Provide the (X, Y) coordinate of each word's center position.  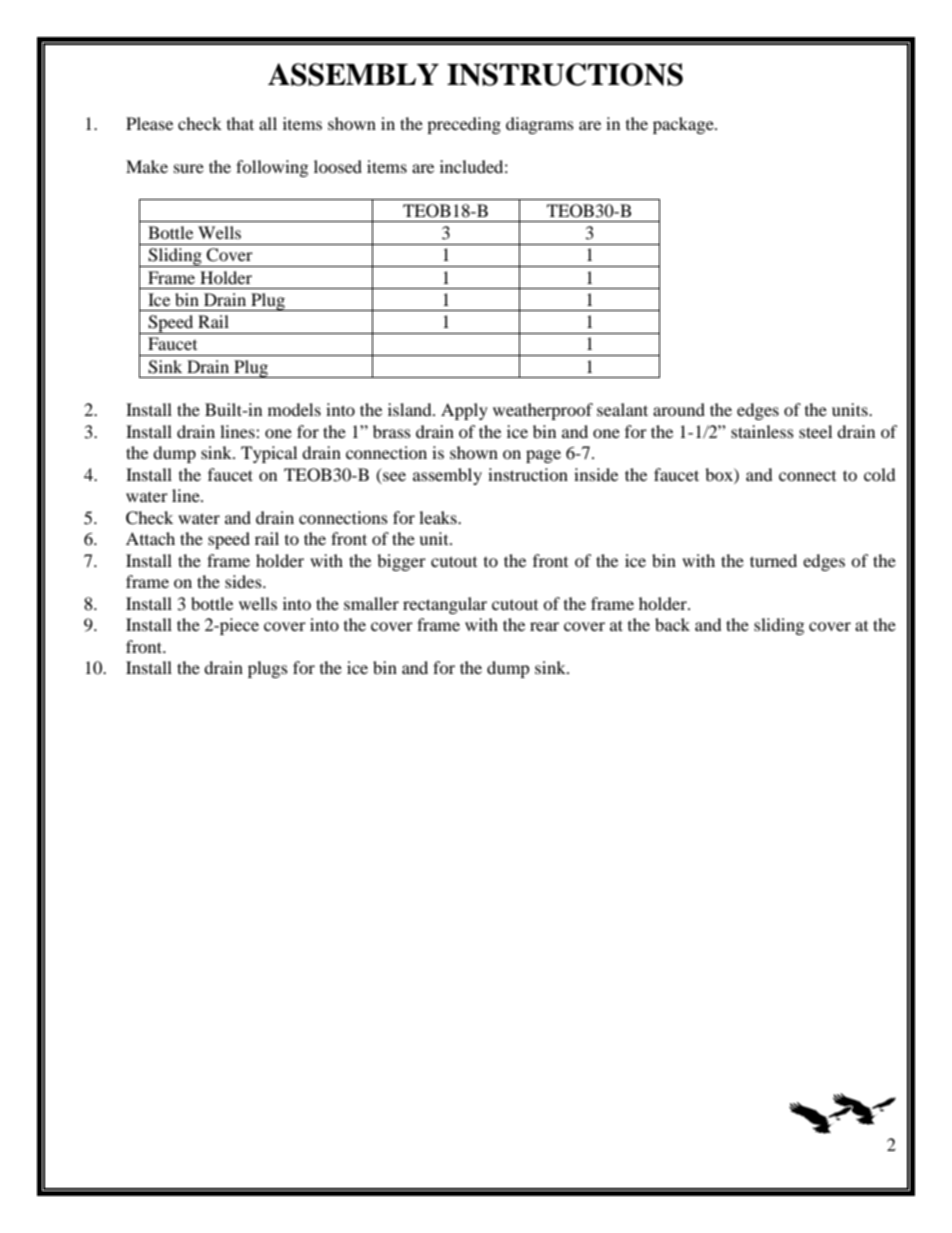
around (679, 409)
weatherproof (543, 411)
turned (773, 560)
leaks (439, 517)
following (272, 168)
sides (244, 581)
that (240, 123)
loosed (338, 166)
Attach (150, 538)
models (294, 409)
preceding (464, 125)
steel (815, 431)
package (684, 125)
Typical (269, 454)
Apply (464, 411)
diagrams (540, 125)
